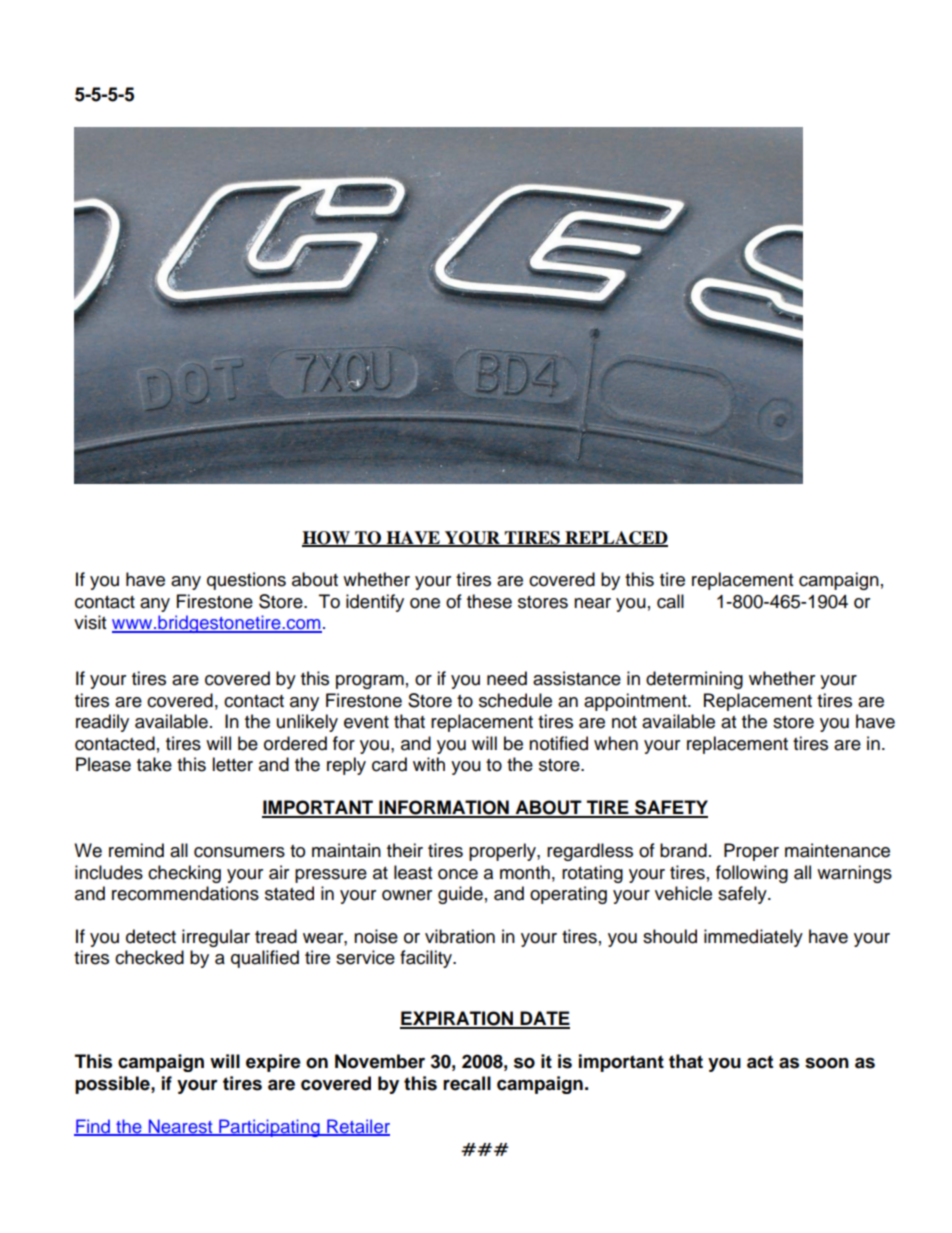  Describe the element at coordinates (827, 1063) in the document. I see `soon` at that location.
